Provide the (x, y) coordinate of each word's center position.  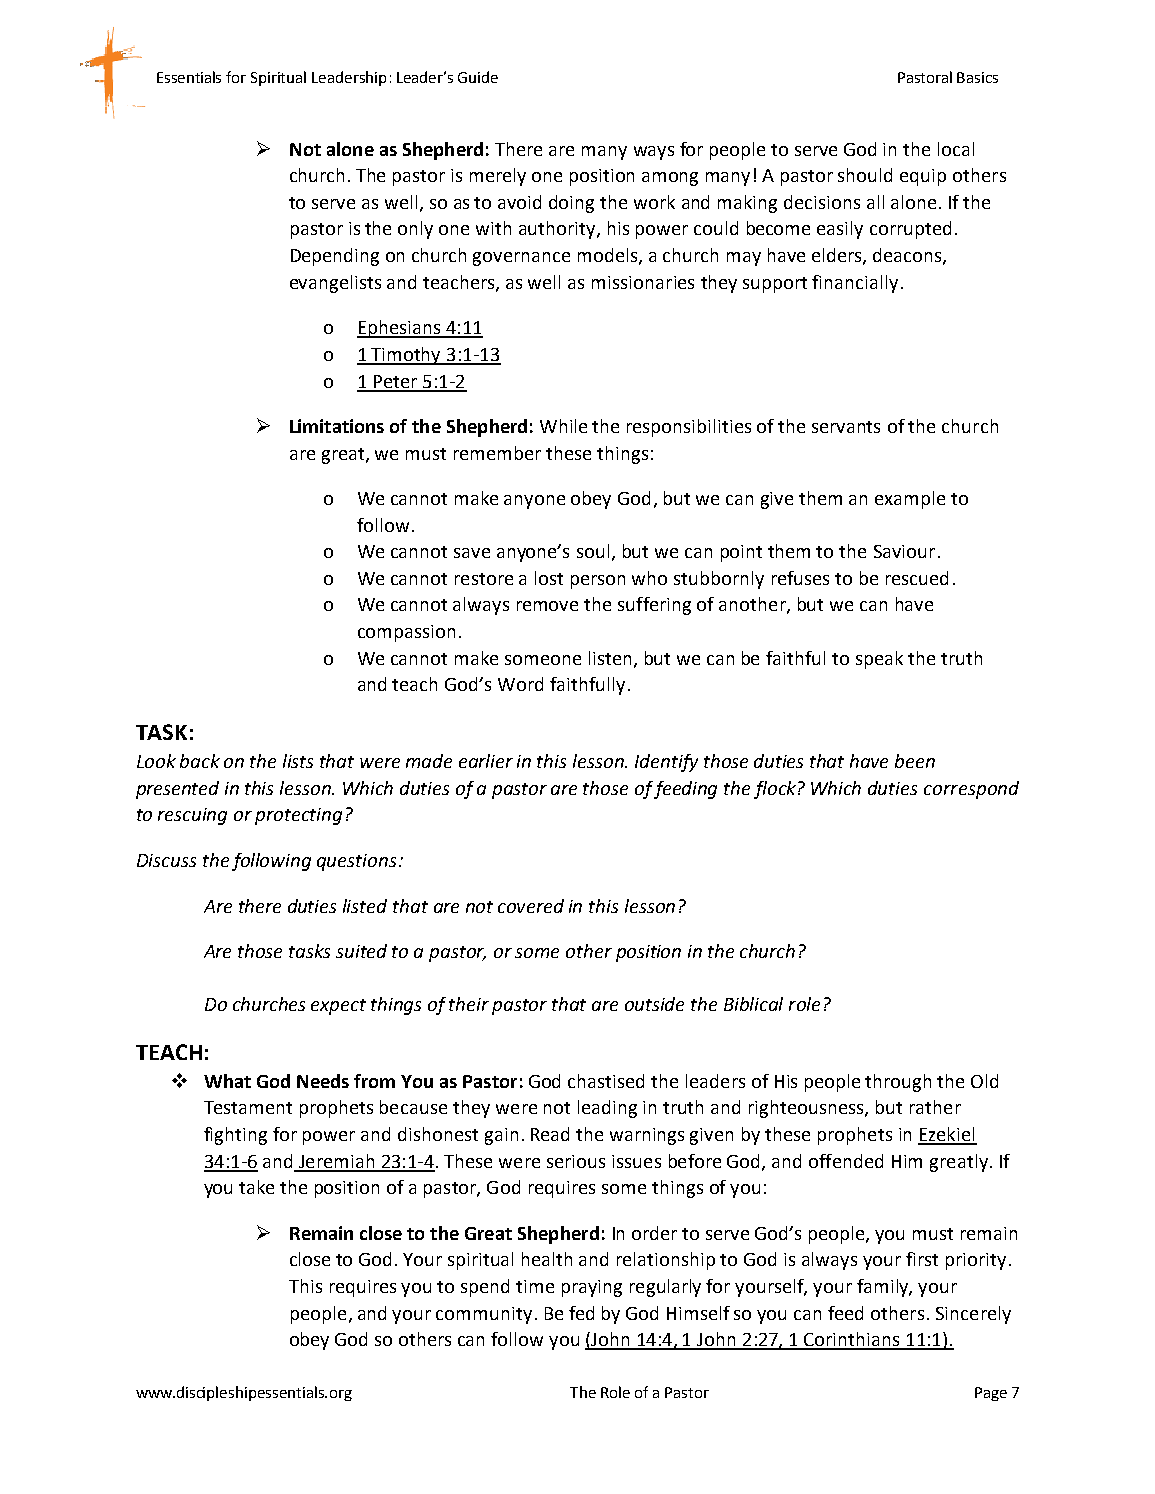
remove (547, 606)
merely (498, 177)
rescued (917, 578)
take (256, 1187)
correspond (971, 790)
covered (531, 906)
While (563, 426)
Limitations (337, 426)
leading (607, 1109)
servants (846, 427)
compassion (406, 633)
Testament (248, 1107)
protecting (298, 816)
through (898, 1083)
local (956, 149)
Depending (335, 257)
